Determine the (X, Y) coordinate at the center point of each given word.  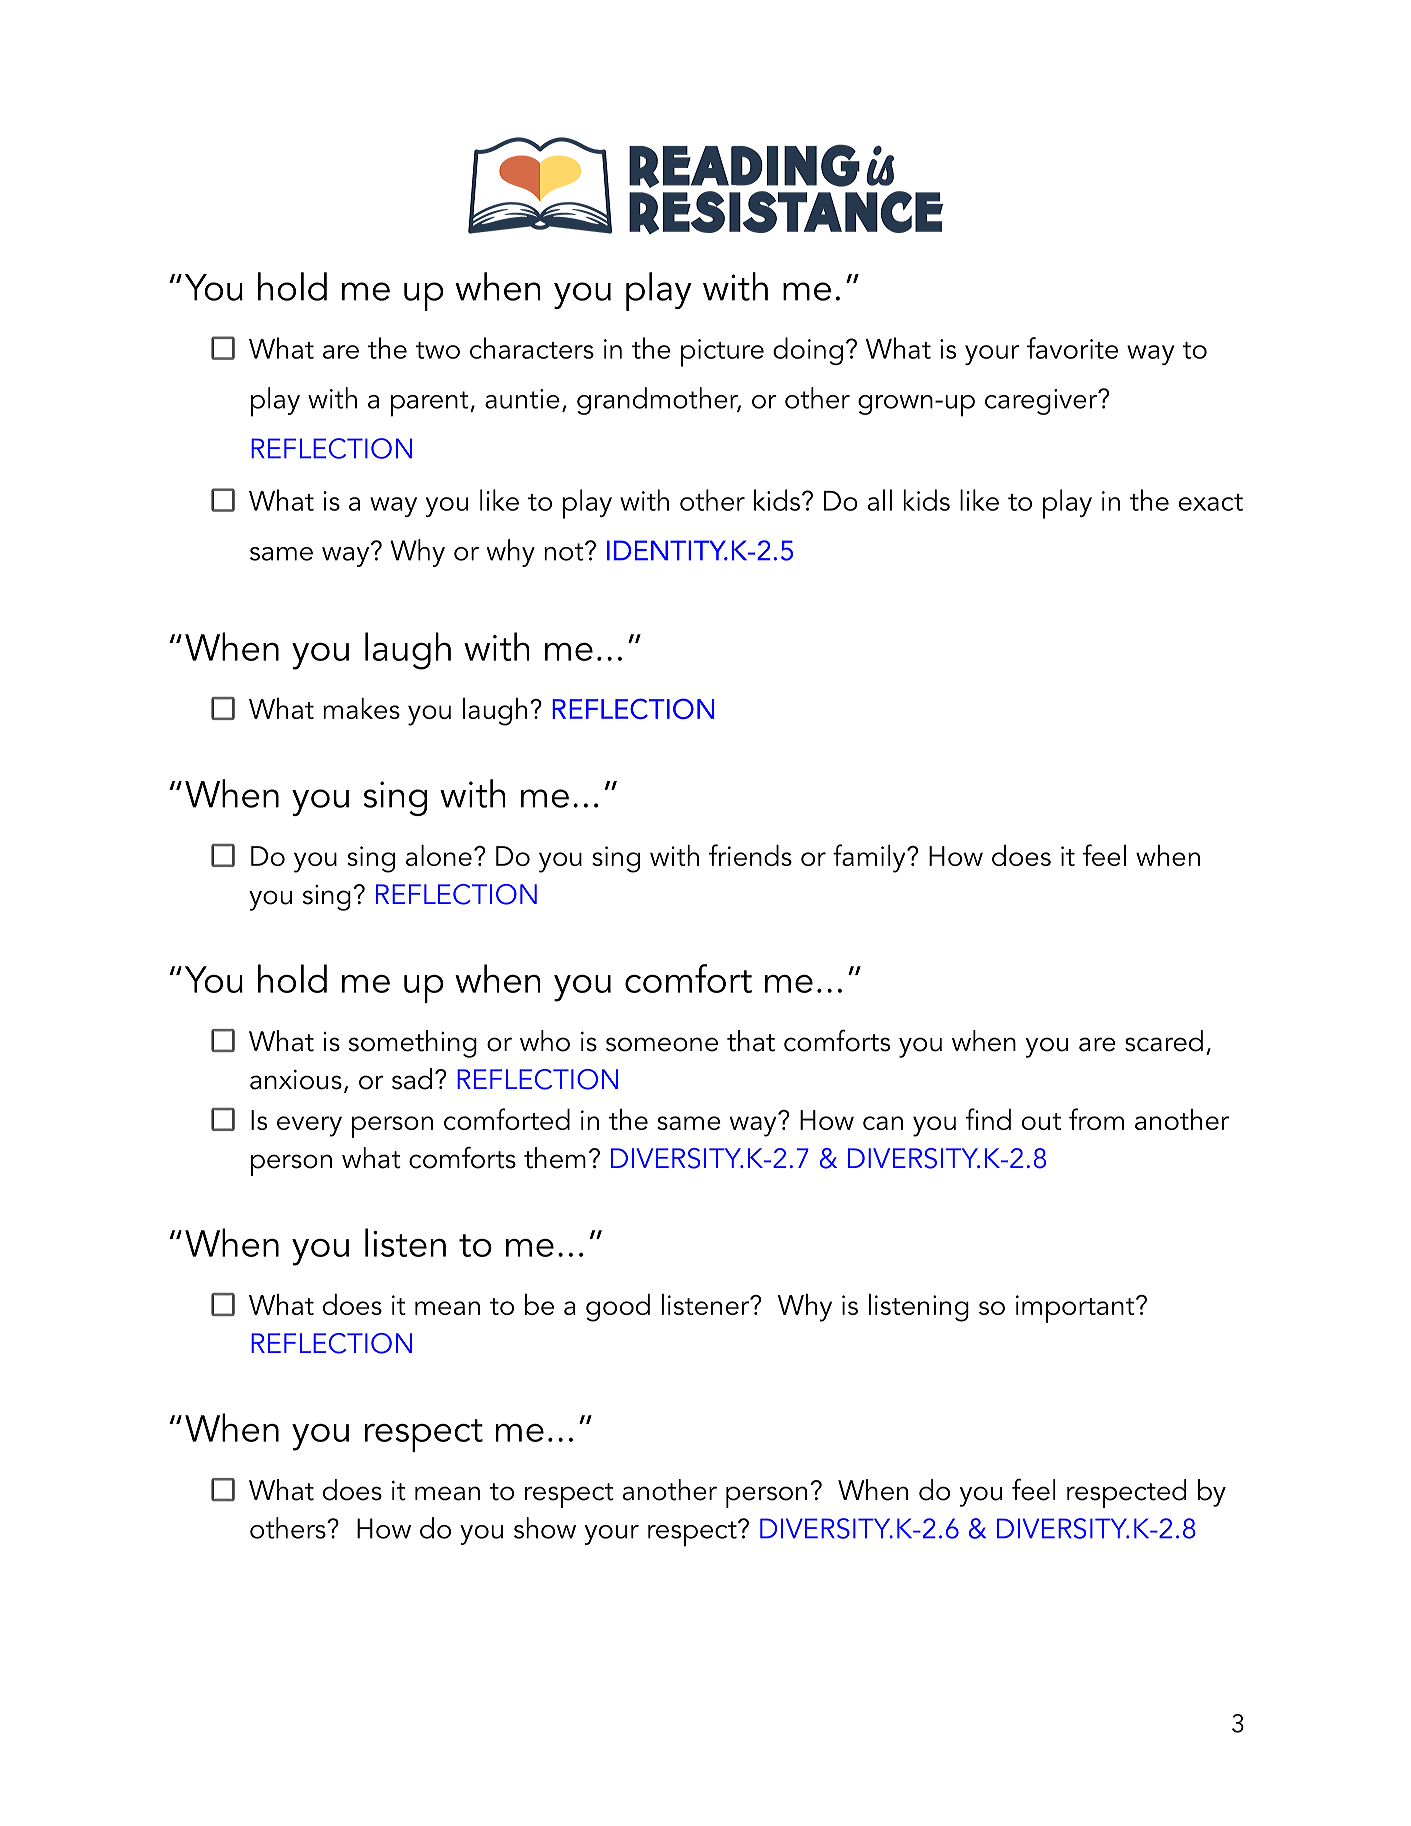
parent (431, 404)
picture (722, 353)
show (545, 1528)
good (618, 1308)
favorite (1072, 348)
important (1076, 1309)
